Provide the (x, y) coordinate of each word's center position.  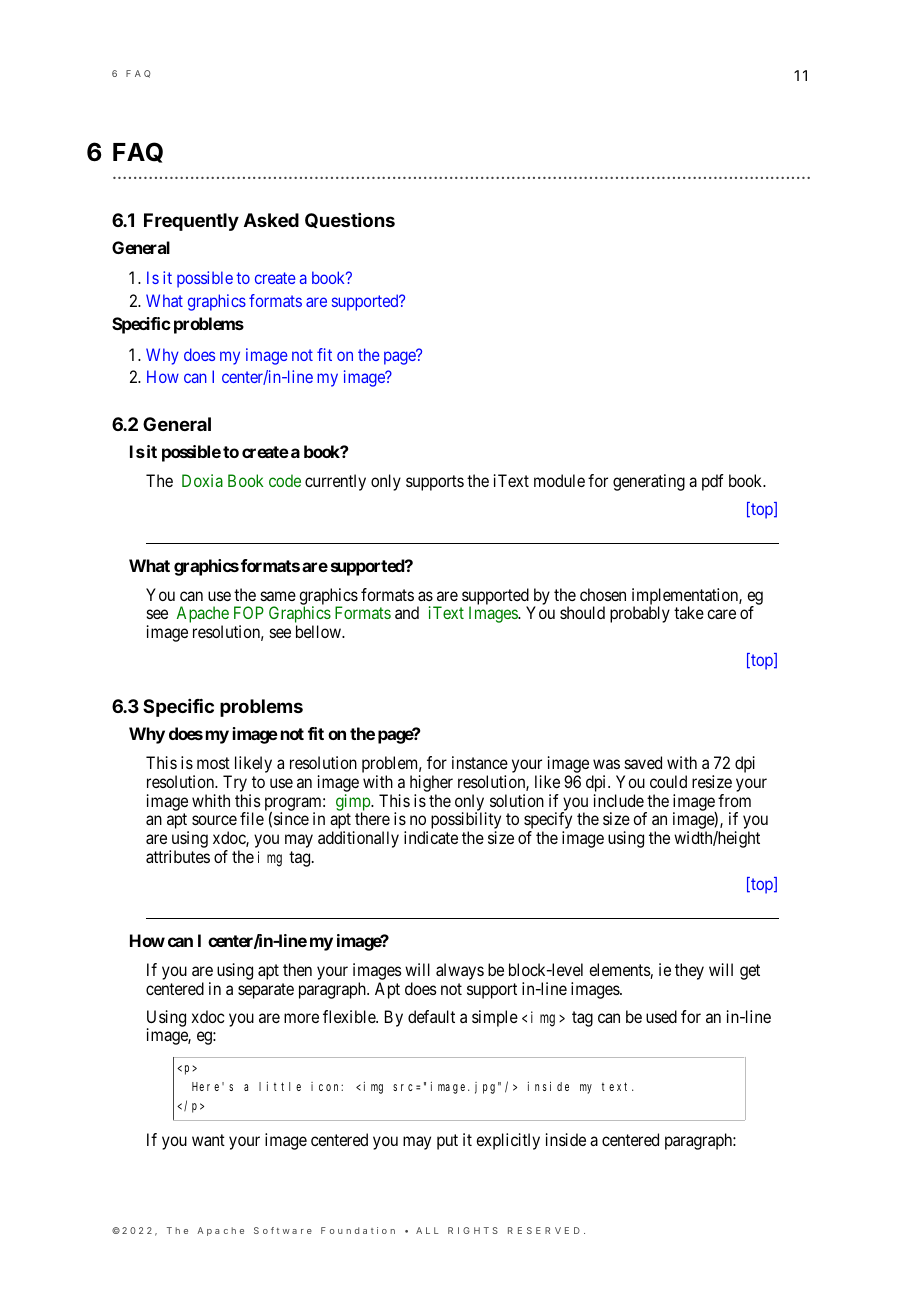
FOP (249, 612)
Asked (271, 220)
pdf (713, 482)
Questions (350, 220)
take (689, 612)
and (407, 612)
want (208, 1140)
